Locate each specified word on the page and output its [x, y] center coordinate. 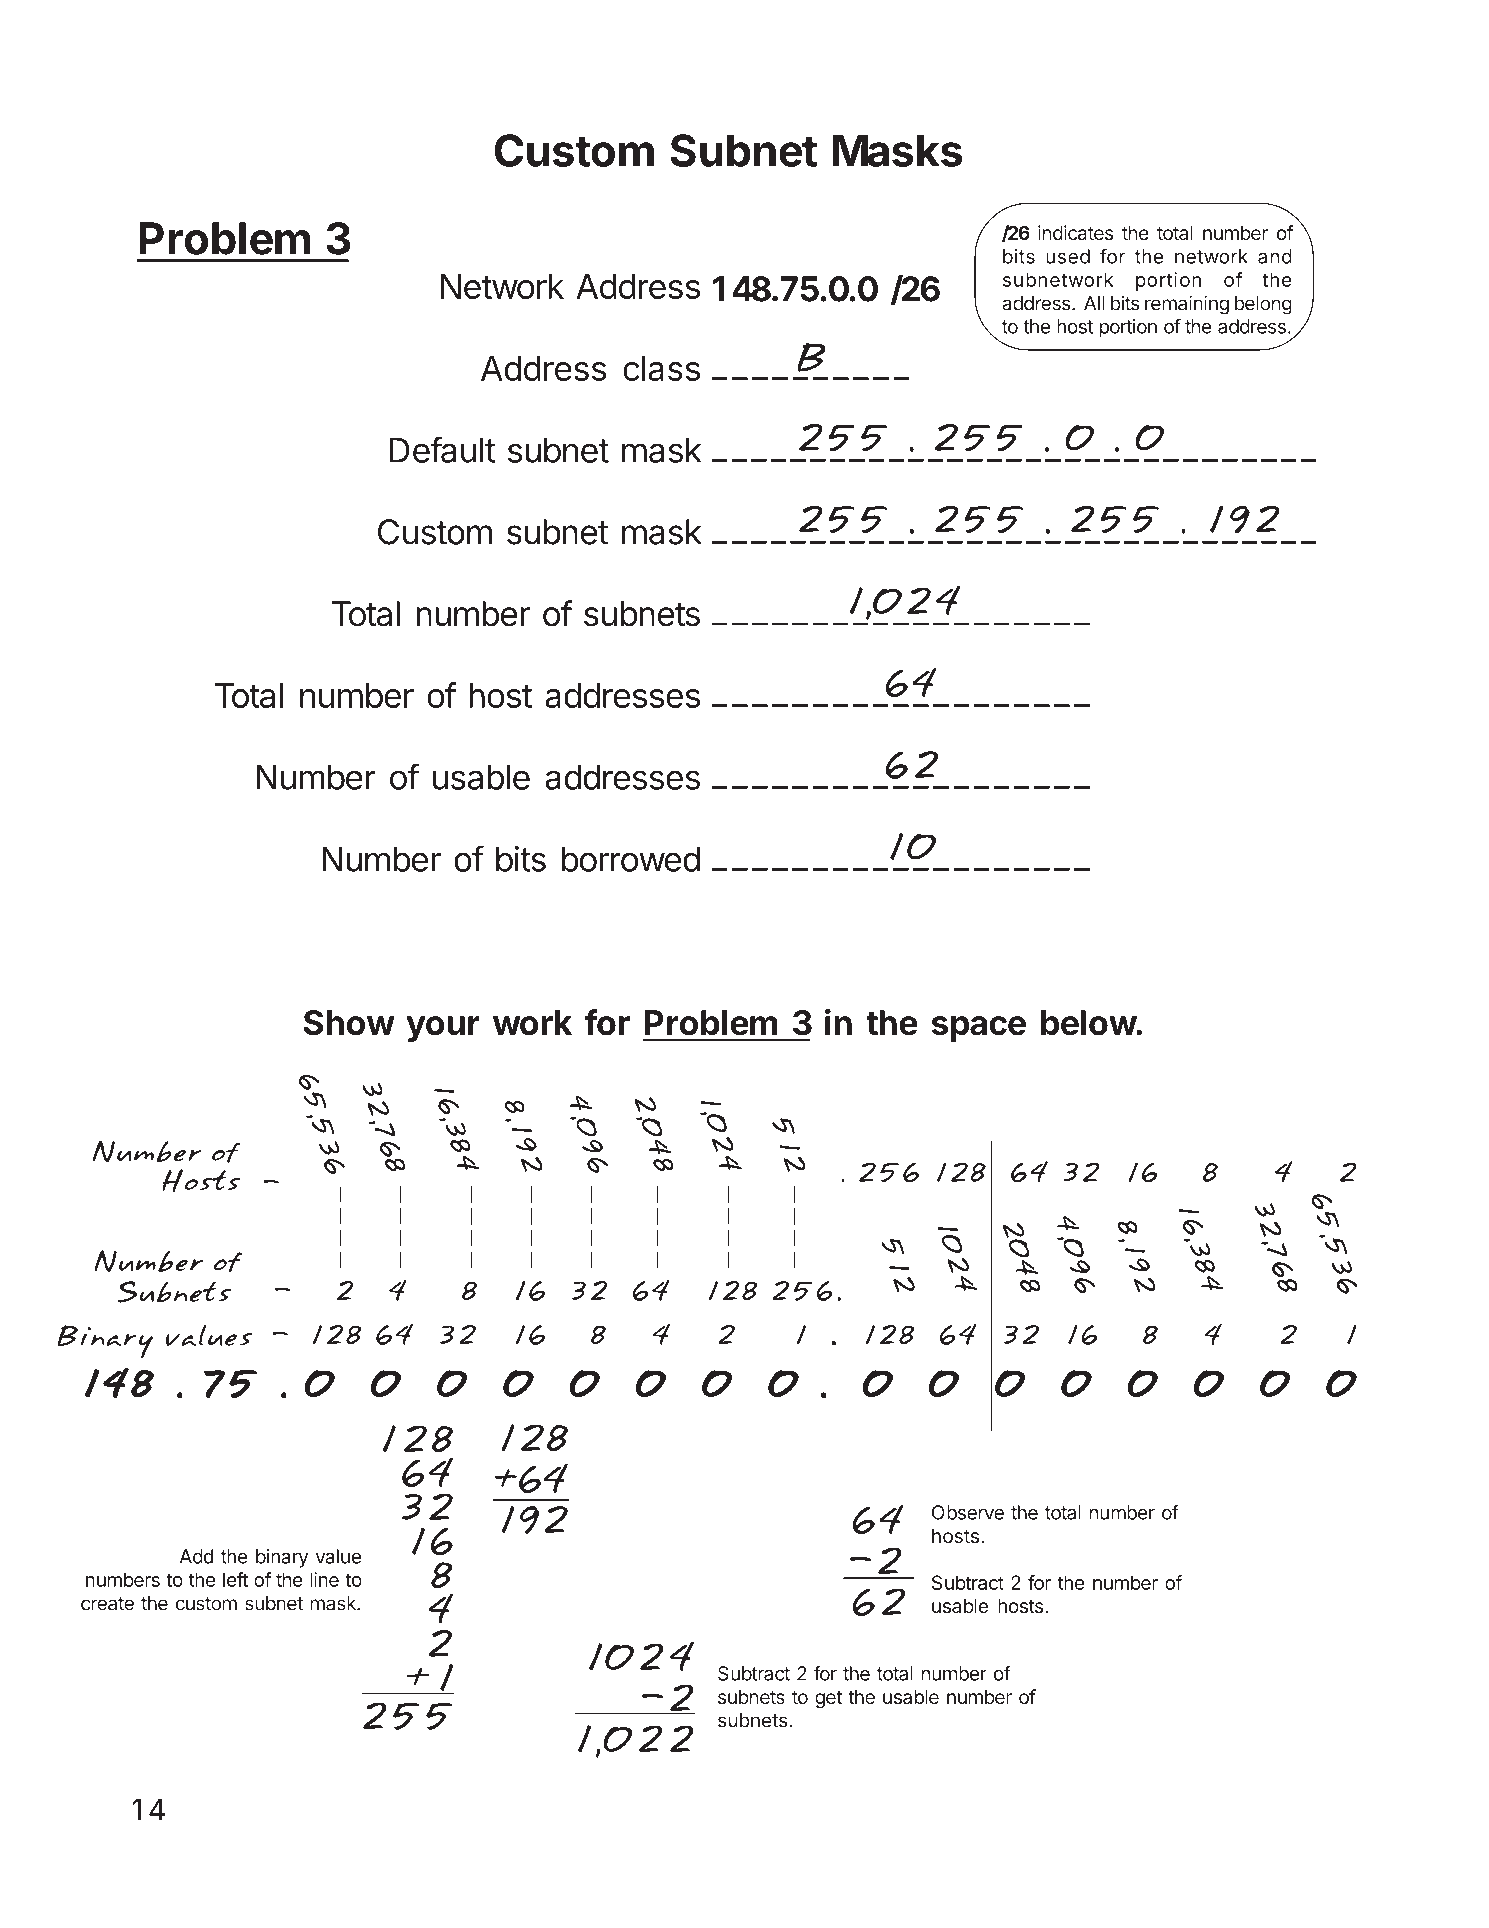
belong [1263, 305]
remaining [1187, 305]
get [828, 1699]
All [1094, 303]
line [324, 1579]
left [235, 1579]
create [107, 1604]
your [443, 1029]
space [979, 1029]
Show [349, 1023]
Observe [968, 1512]
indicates [1076, 232]
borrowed [631, 859]
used [1068, 256]
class [661, 368]
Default [443, 449]
